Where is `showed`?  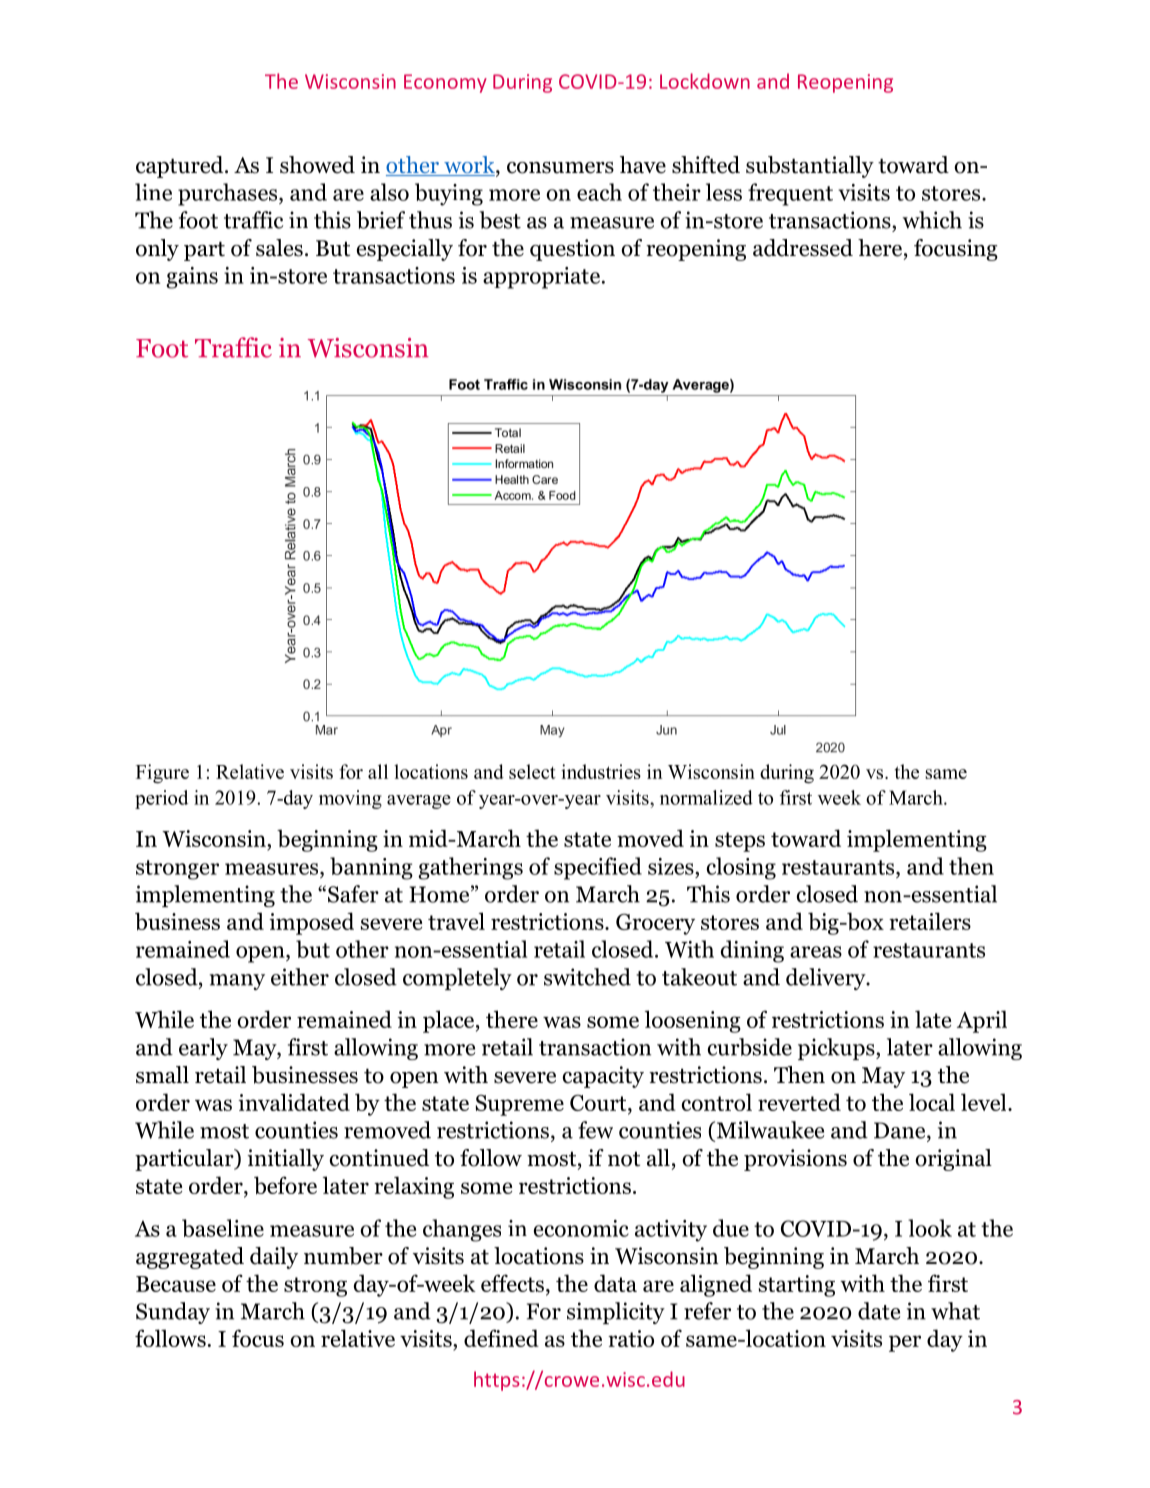
showed is located at coordinates (317, 165).
